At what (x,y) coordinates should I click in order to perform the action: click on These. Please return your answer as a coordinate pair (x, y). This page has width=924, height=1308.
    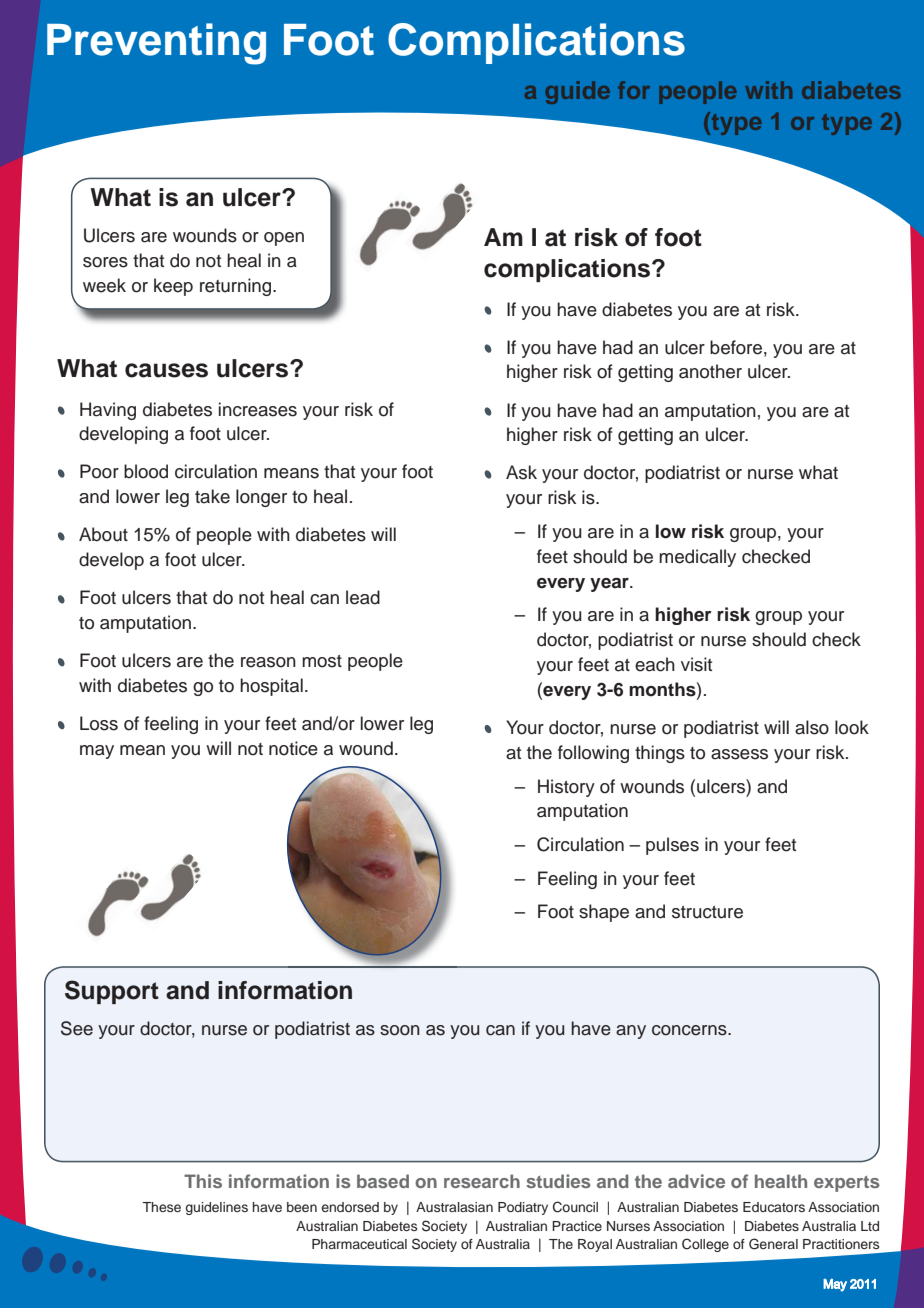
    Looking at the image, I should click on (161, 1207).
